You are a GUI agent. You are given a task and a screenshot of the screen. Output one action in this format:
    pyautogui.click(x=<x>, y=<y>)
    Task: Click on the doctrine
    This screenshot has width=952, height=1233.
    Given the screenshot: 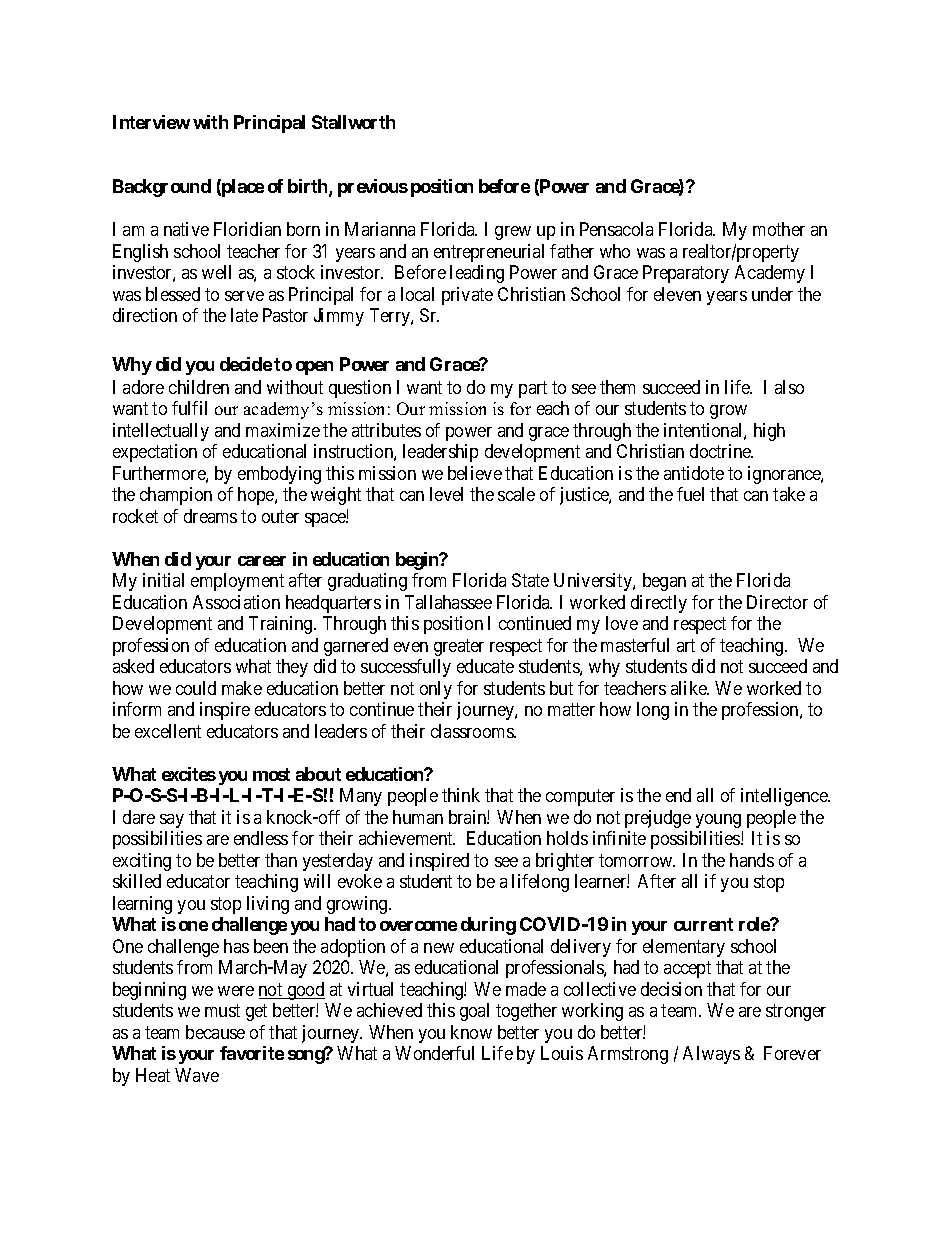 What is the action you would take?
    pyautogui.click(x=721, y=451)
